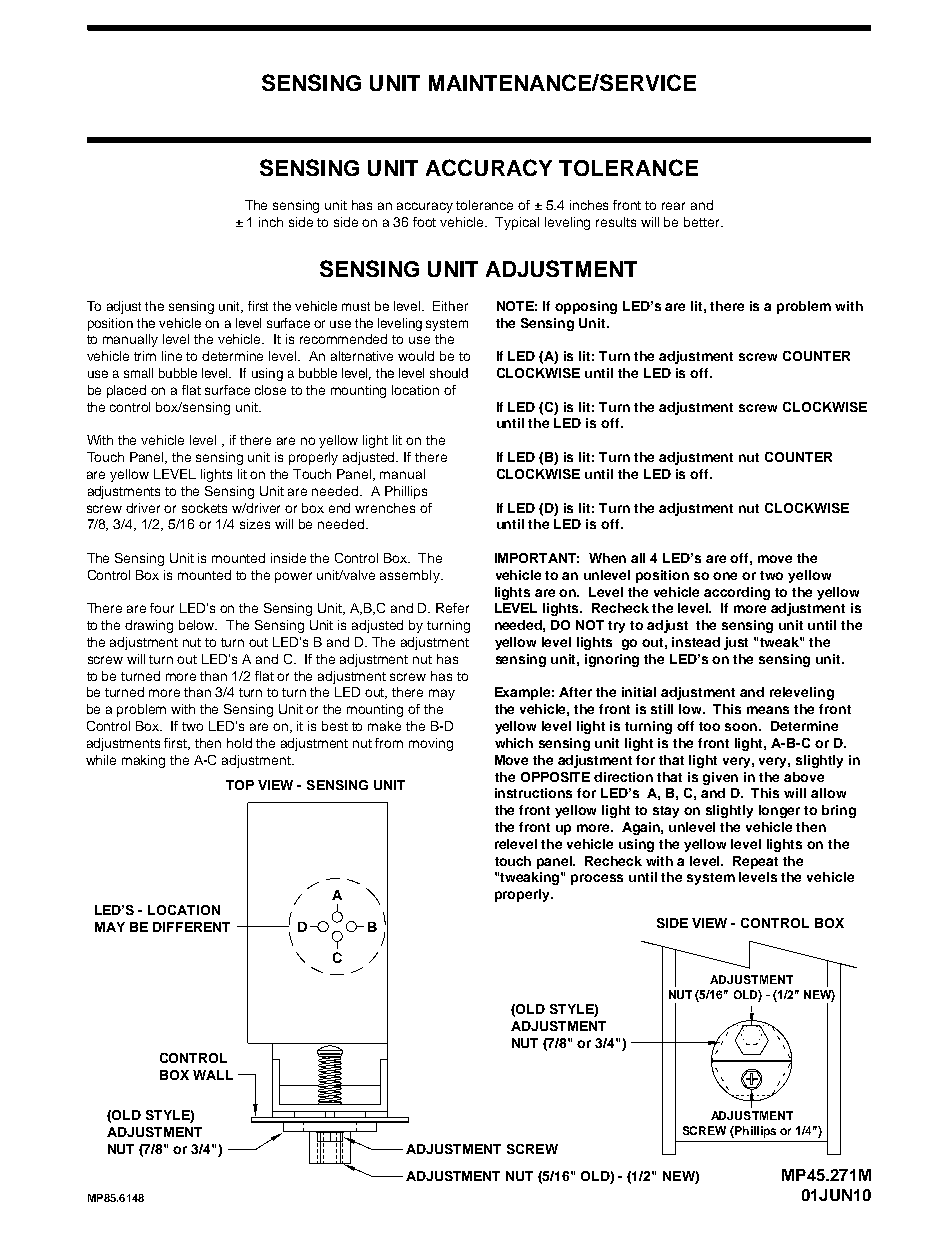 This screenshot has height=1233, width=952. I want to click on foot, so click(424, 222).
